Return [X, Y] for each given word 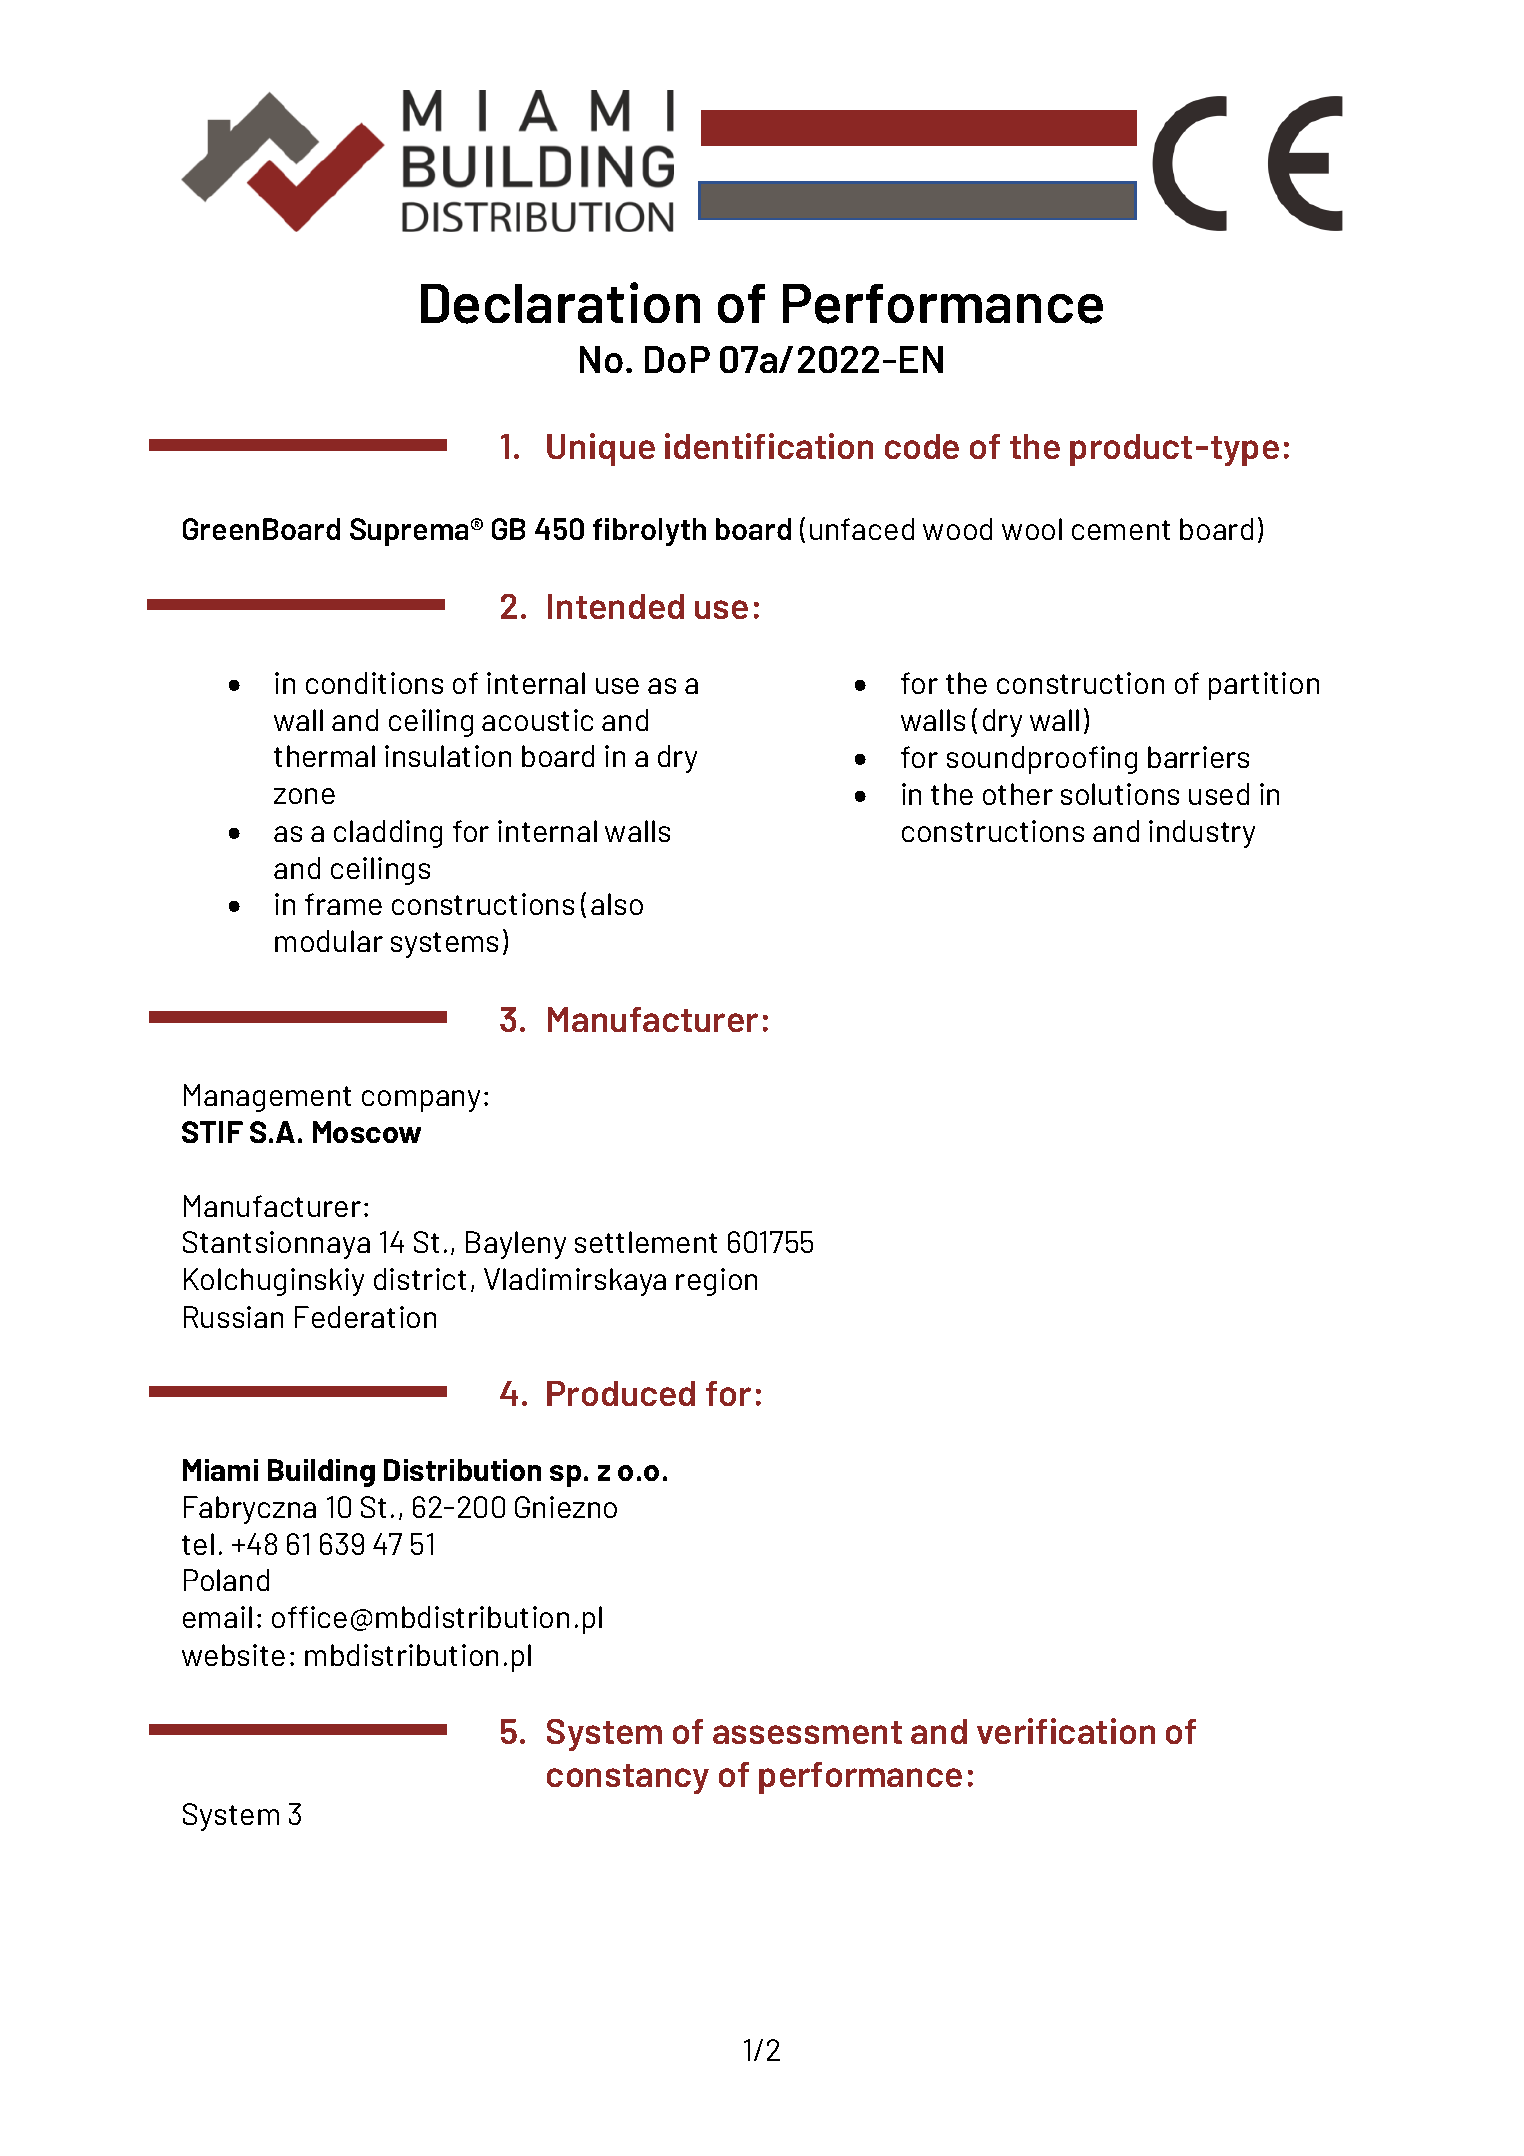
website [233, 1655]
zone [304, 796]
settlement [646, 1242]
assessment [807, 1732]
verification [1066, 1731]
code [922, 446]
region [716, 1282]
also [617, 904]
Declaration [560, 303]
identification [769, 446]
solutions [1120, 794]
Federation [365, 1317]
